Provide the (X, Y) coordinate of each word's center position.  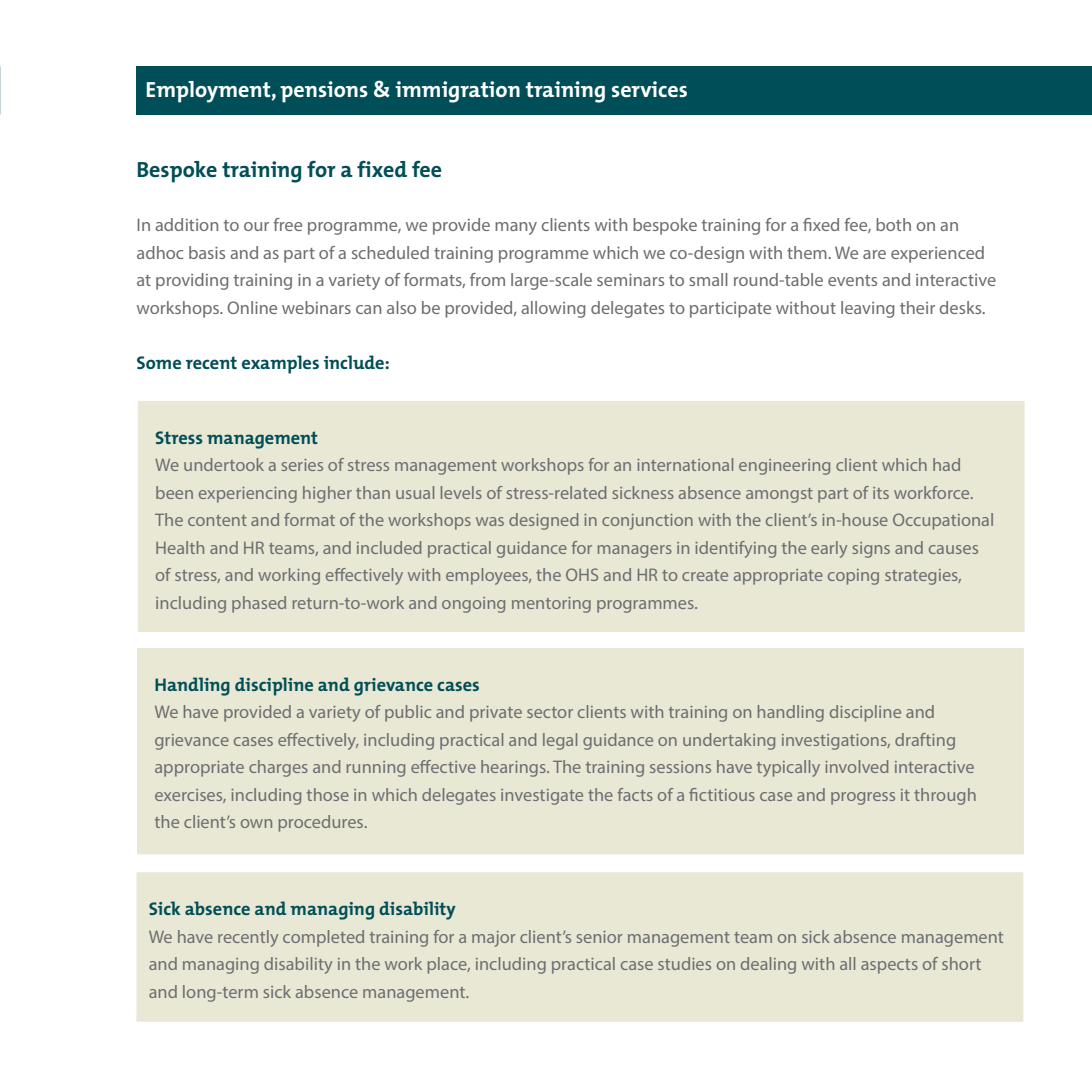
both (893, 224)
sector (550, 712)
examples (280, 364)
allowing (553, 309)
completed (323, 938)
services (649, 89)
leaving (868, 309)
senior (599, 937)
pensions (324, 92)
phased (259, 604)
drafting (925, 741)
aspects (889, 966)
